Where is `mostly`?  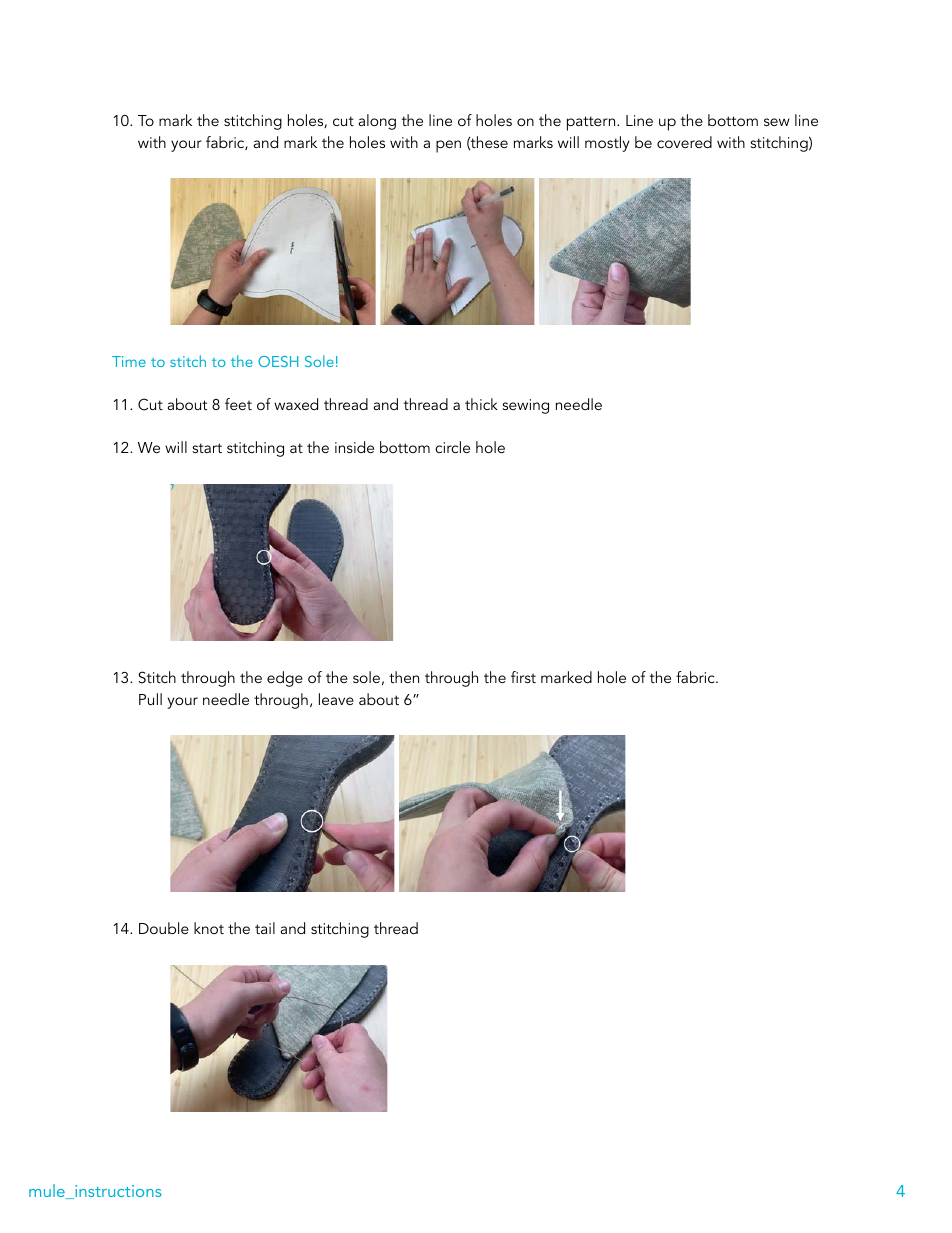
mostly is located at coordinates (607, 144).
